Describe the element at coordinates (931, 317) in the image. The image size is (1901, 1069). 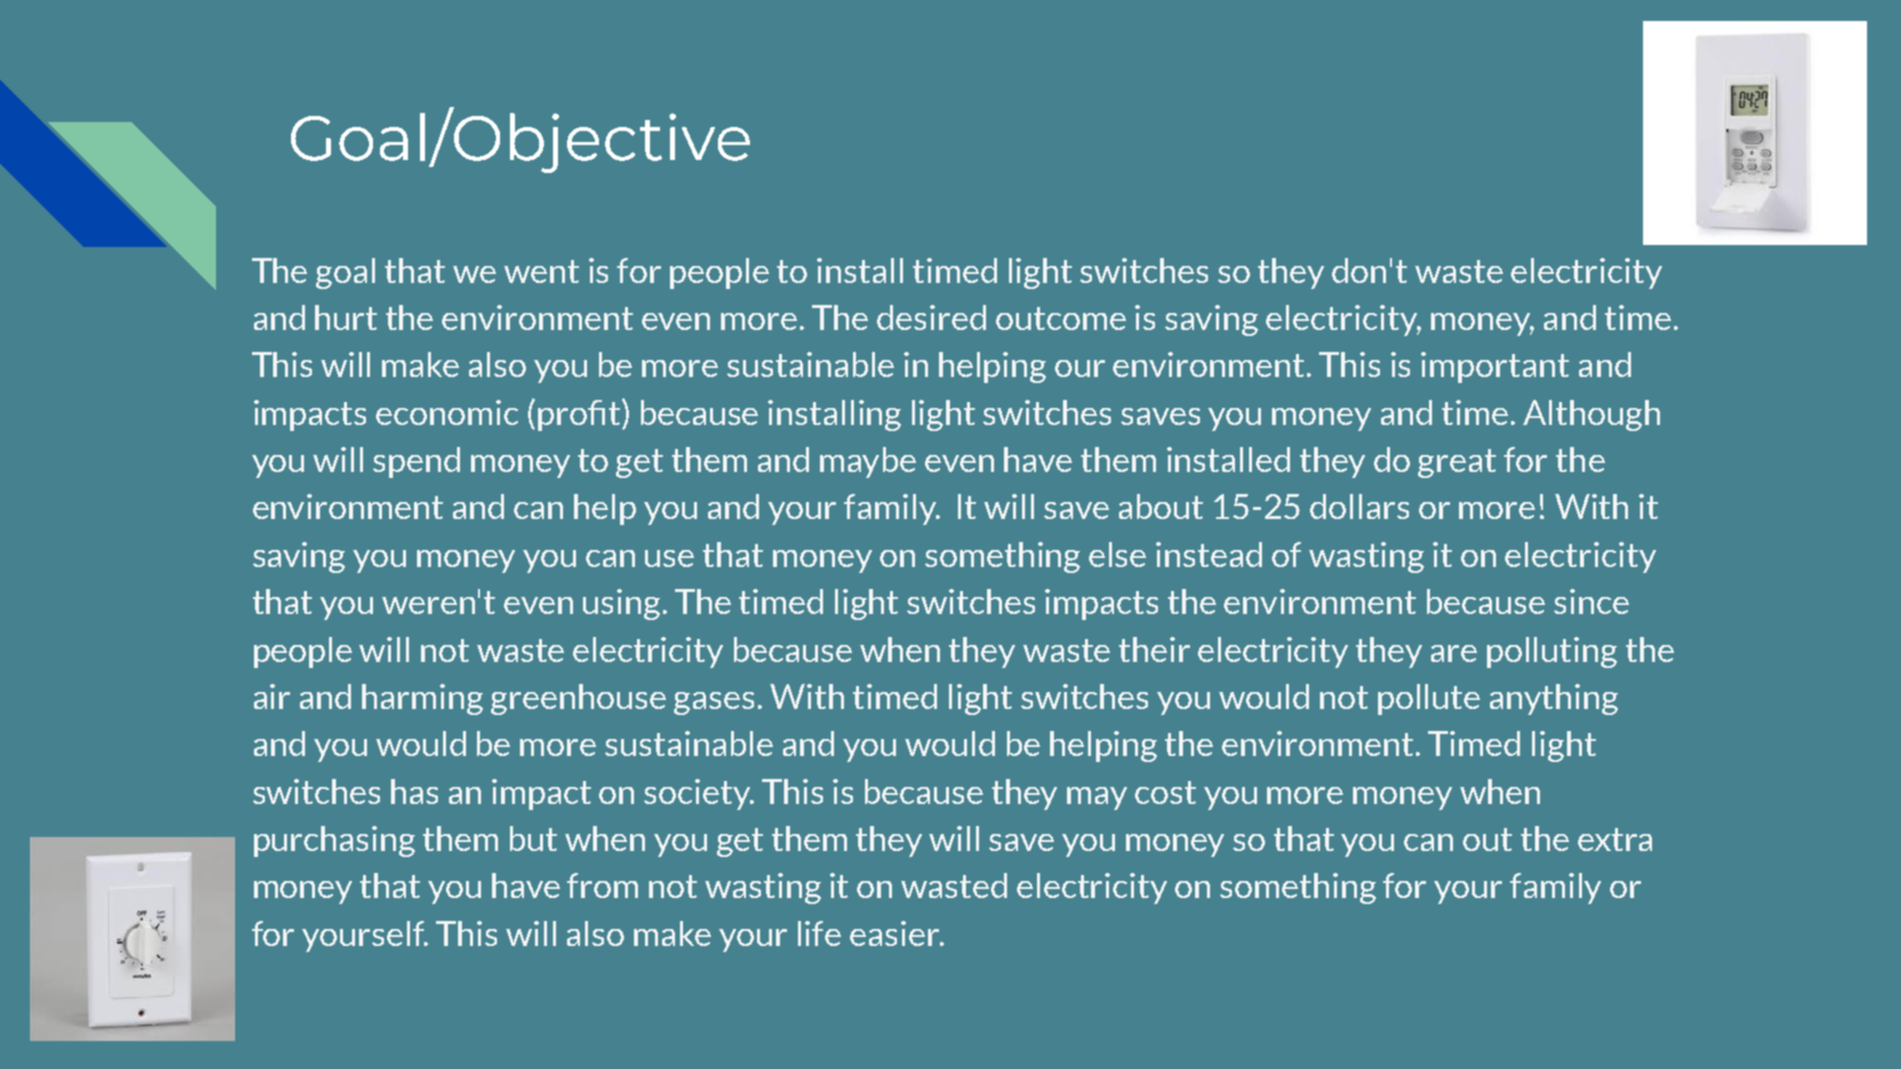
I see `desired` at that location.
